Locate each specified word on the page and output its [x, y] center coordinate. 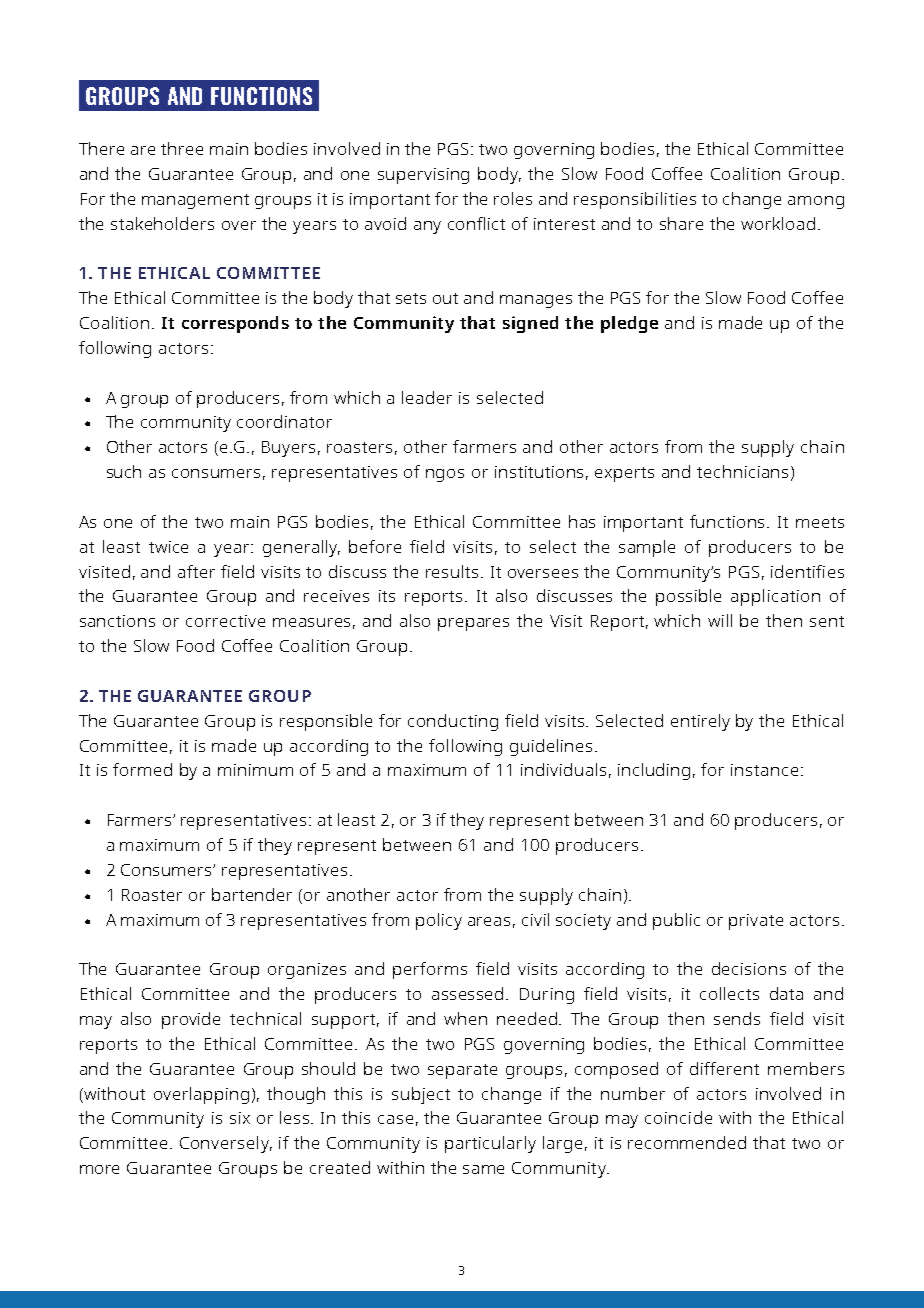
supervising [423, 176]
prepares [473, 624]
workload [778, 223]
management [195, 201]
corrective [225, 621]
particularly [490, 1144]
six [240, 1118]
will [720, 620]
